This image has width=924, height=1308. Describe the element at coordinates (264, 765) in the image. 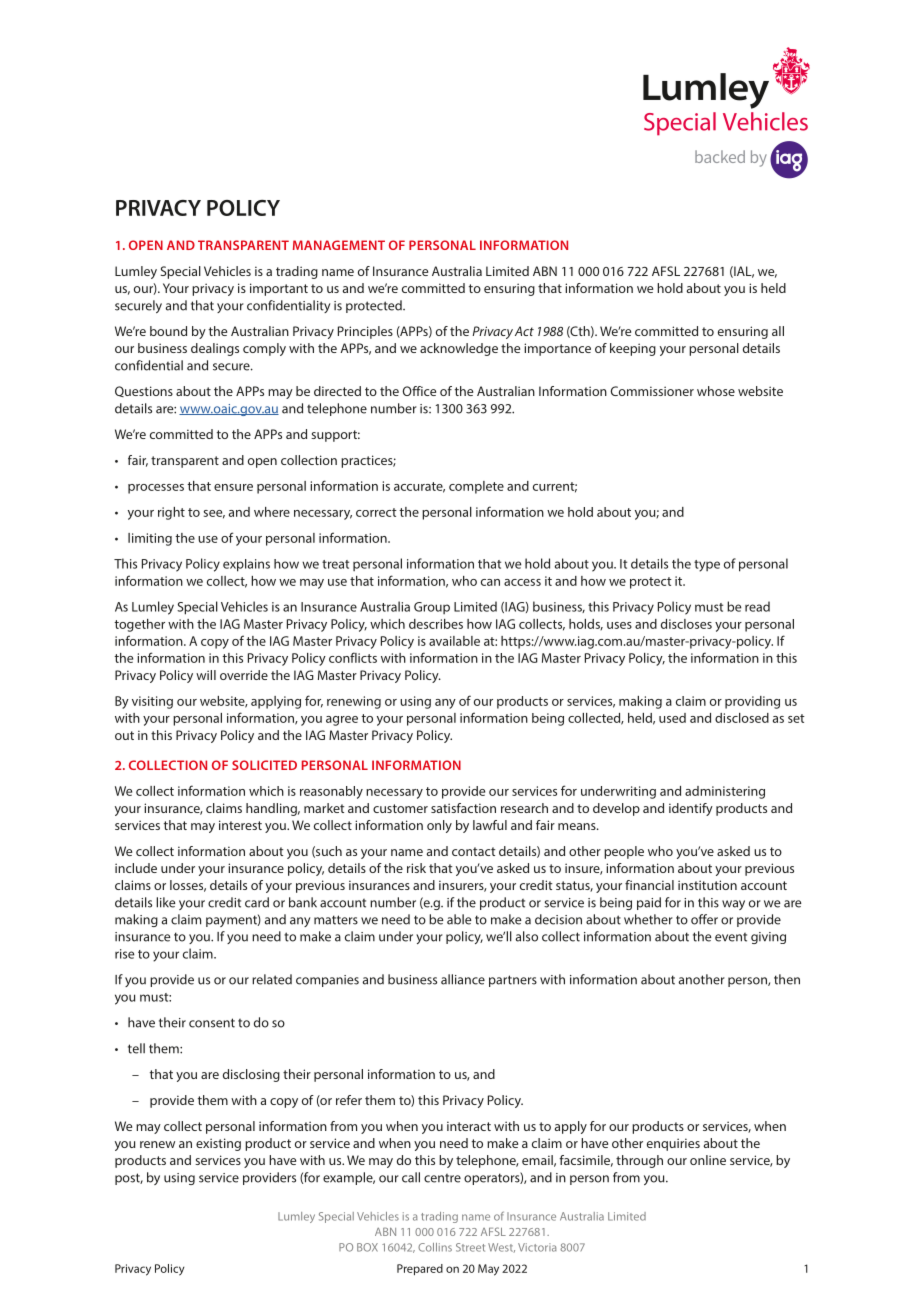

I see `SOLICITED` at that location.
